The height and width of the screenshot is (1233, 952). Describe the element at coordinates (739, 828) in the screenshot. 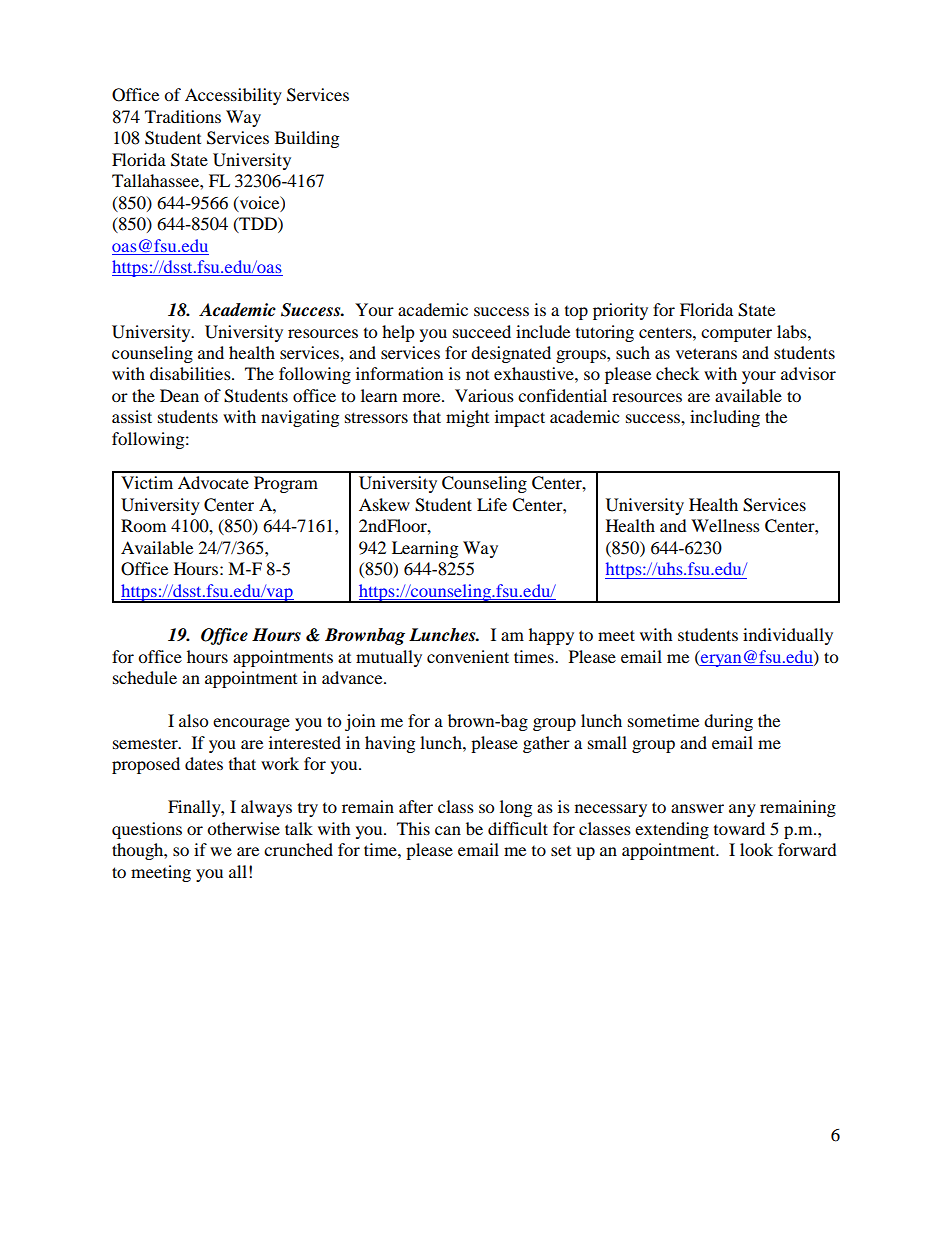

I see `toward` at that location.
